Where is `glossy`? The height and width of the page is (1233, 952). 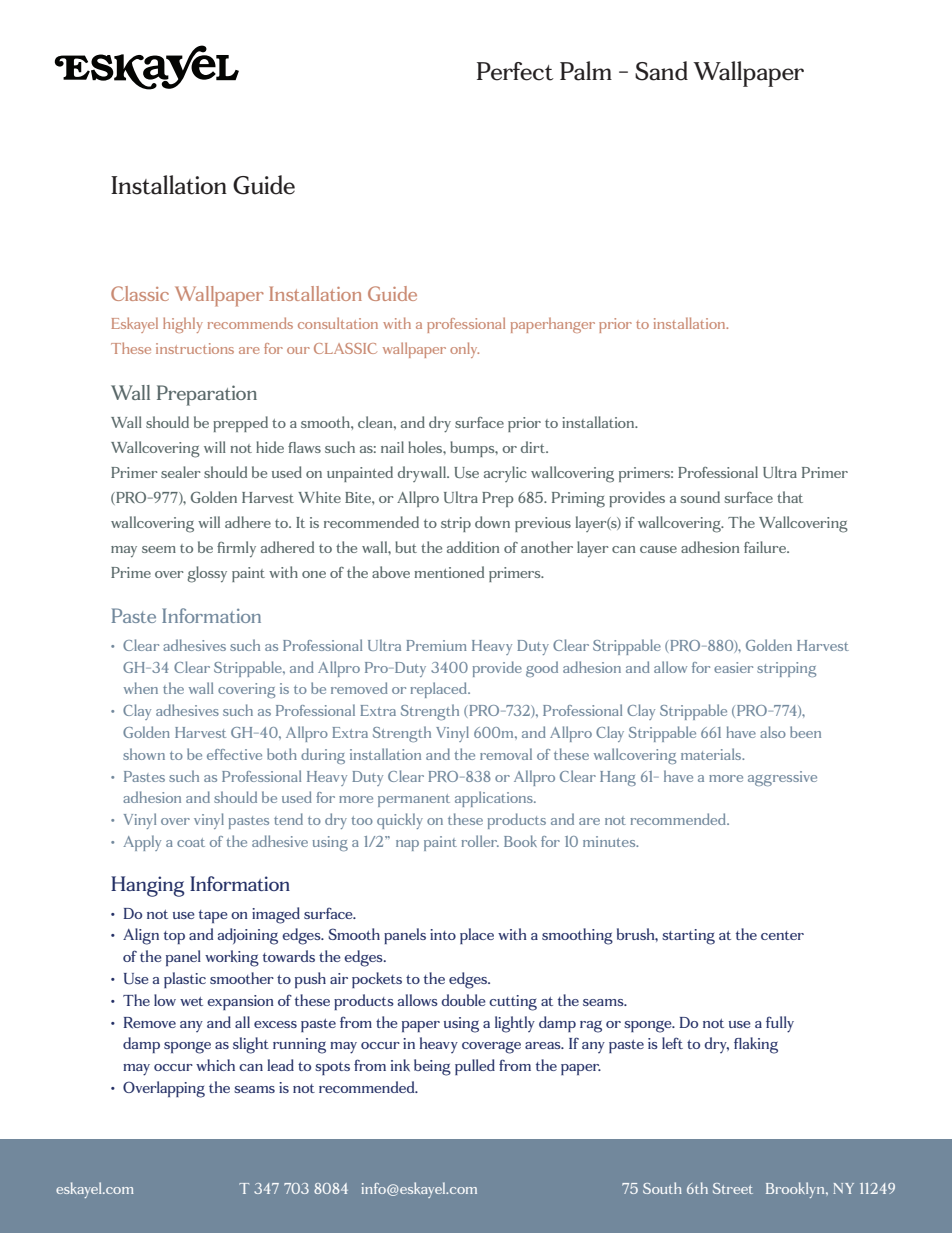
glossy is located at coordinates (207, 574).
